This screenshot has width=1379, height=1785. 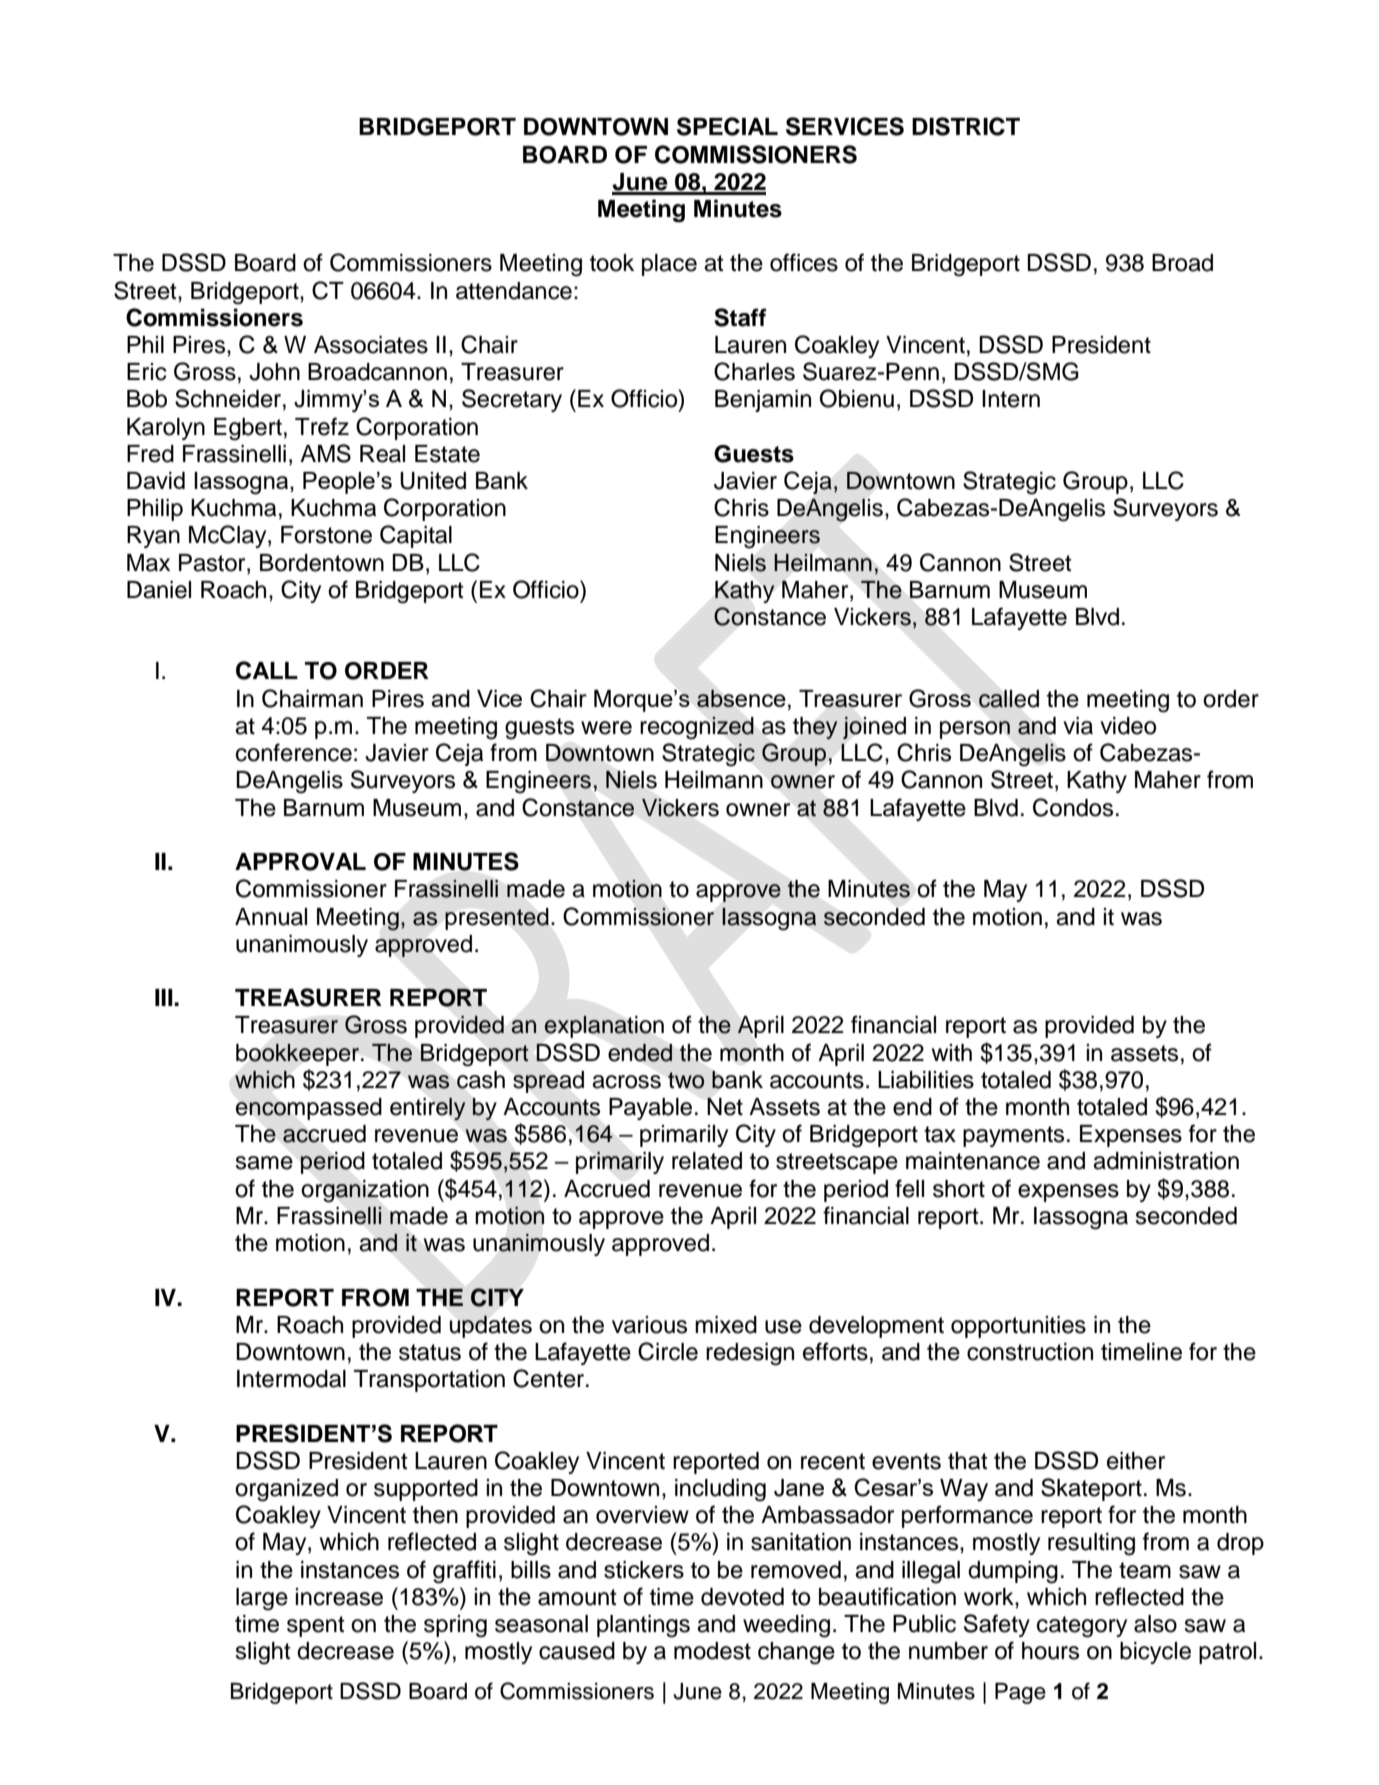 I want to click on video, so click(x=1128, y=726).
